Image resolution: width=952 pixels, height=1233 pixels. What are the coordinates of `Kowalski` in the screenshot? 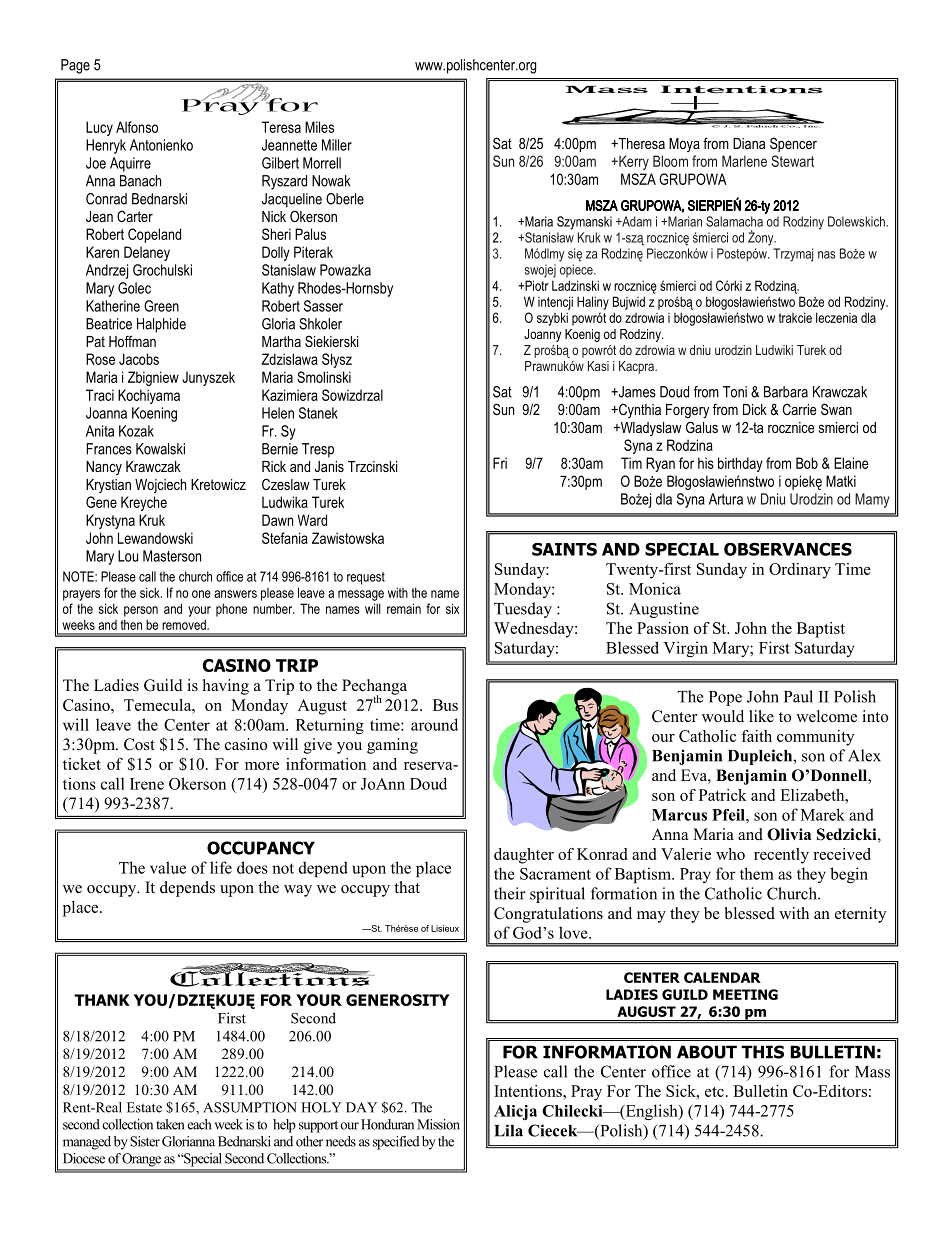 It's located at (160, 449).
